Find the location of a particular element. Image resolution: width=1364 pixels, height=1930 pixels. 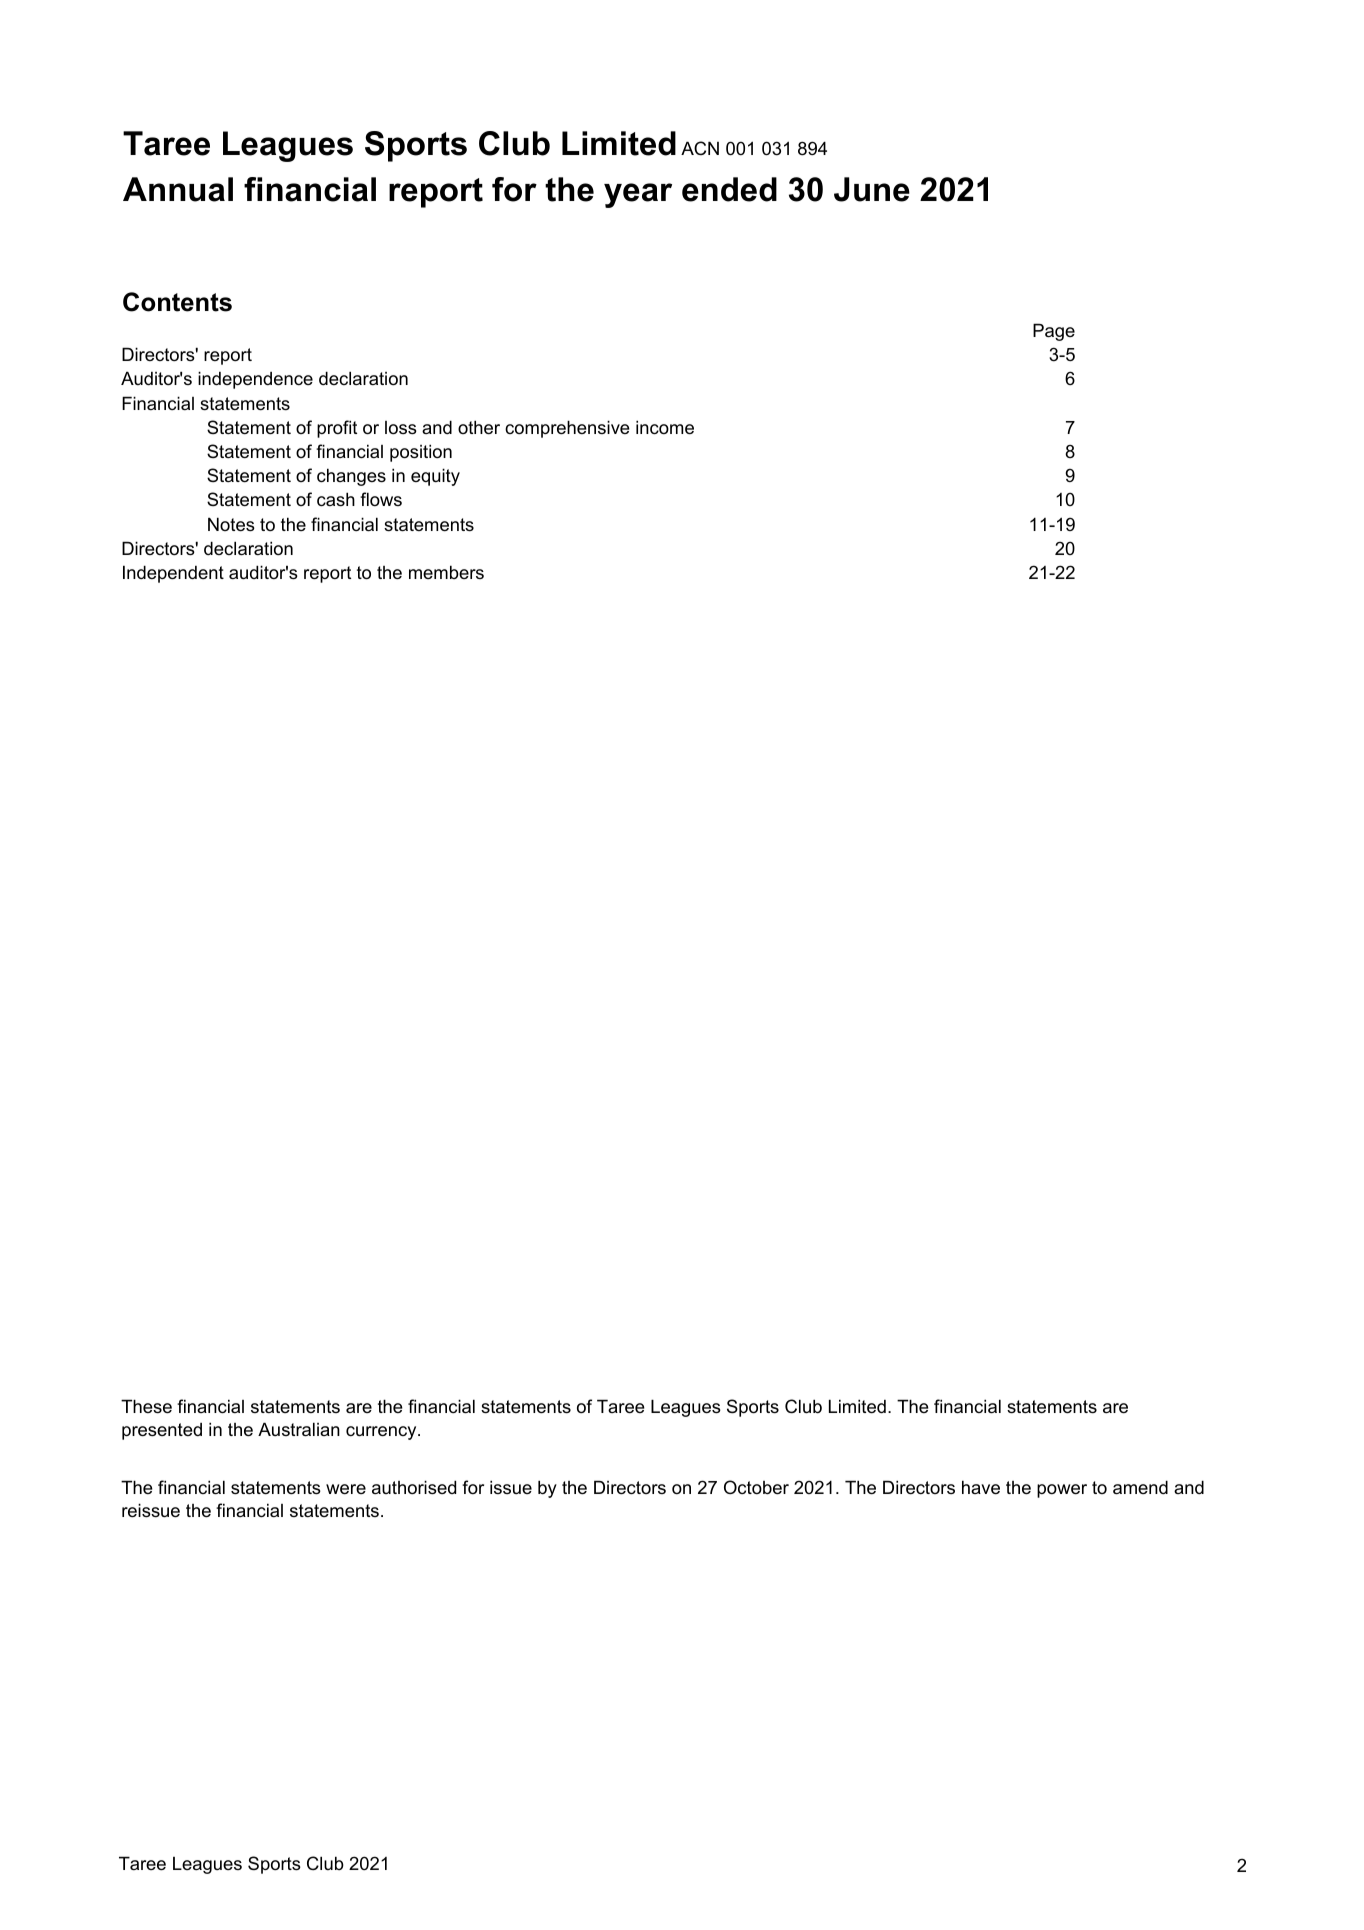

have is located at coordinates (981, 1487).
